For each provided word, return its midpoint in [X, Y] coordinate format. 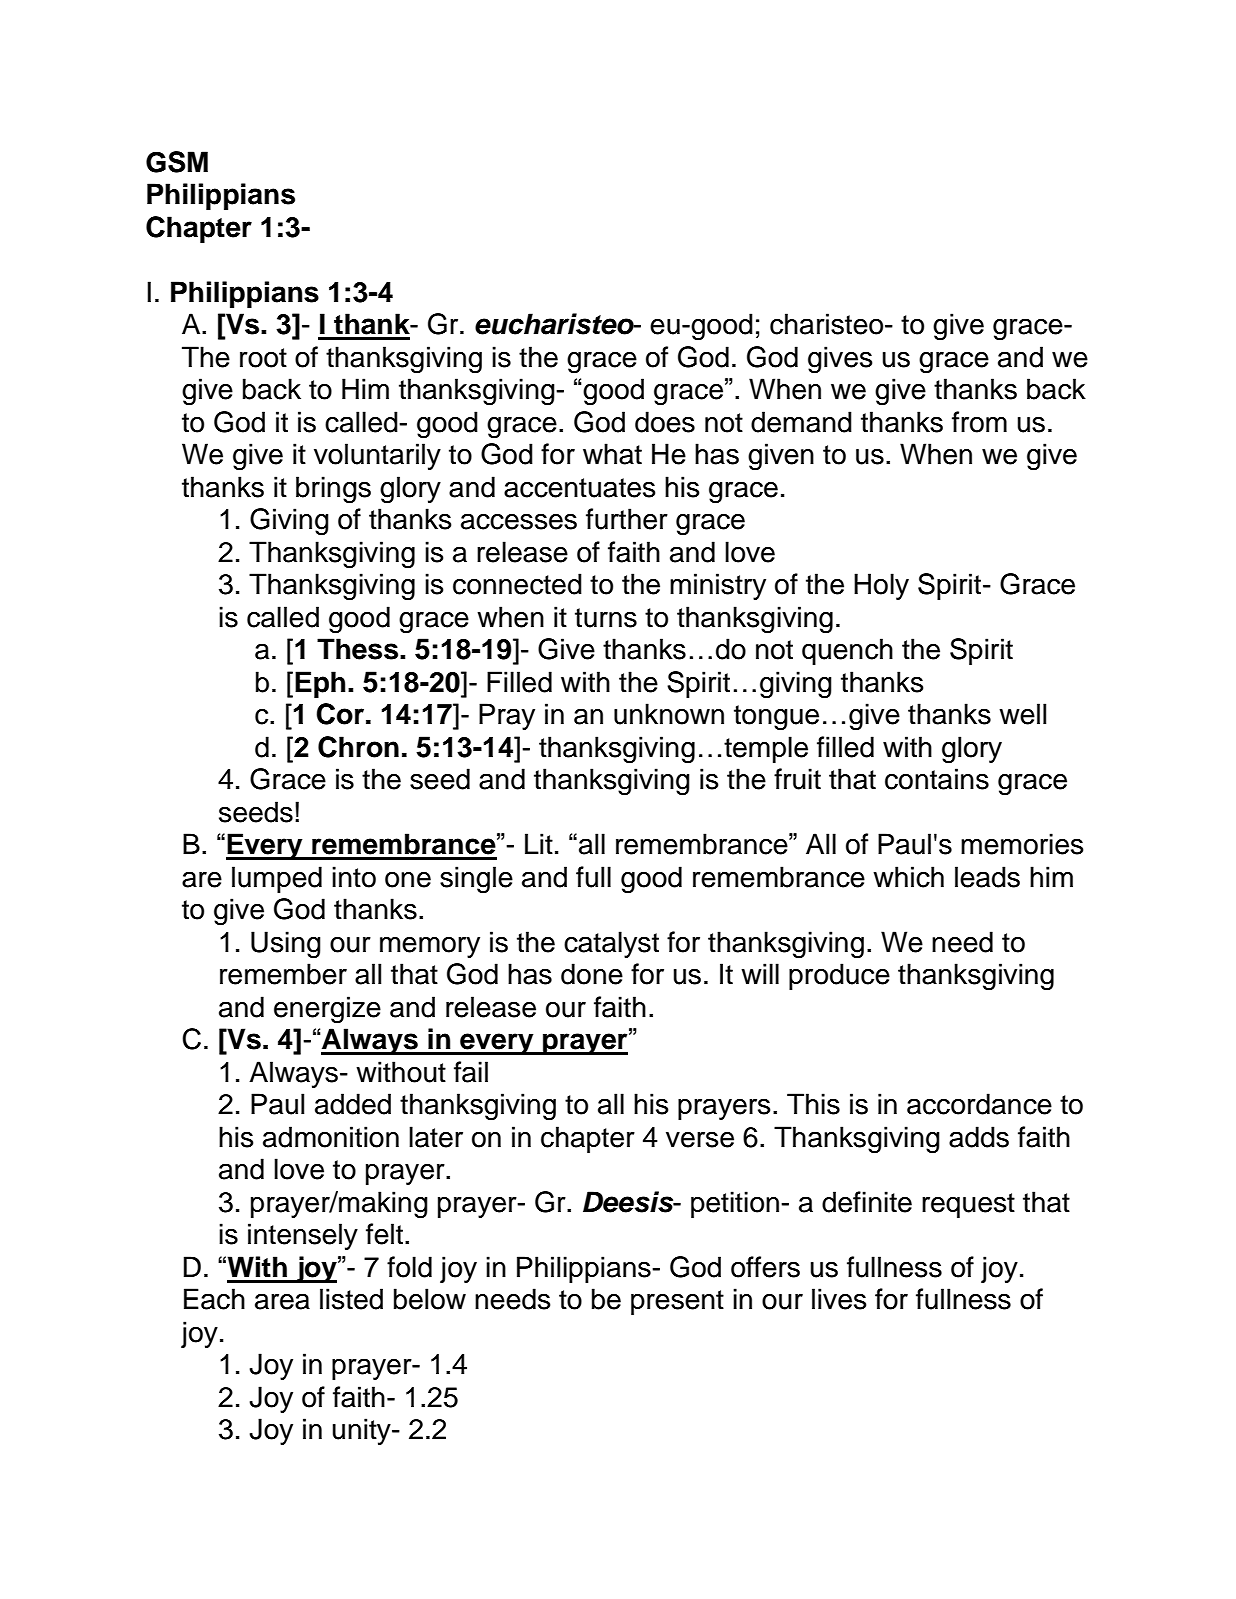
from [979, 422]
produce [839, 976]
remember [283, 974]
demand [801, 422]
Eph [320, 684]
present [677, 1302]
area [282, 1301]
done [592, 974]
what [612, 454]
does [665, 422]
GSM [177, 162]
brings [333, 490]
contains [937, 779]
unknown [669, 714]
